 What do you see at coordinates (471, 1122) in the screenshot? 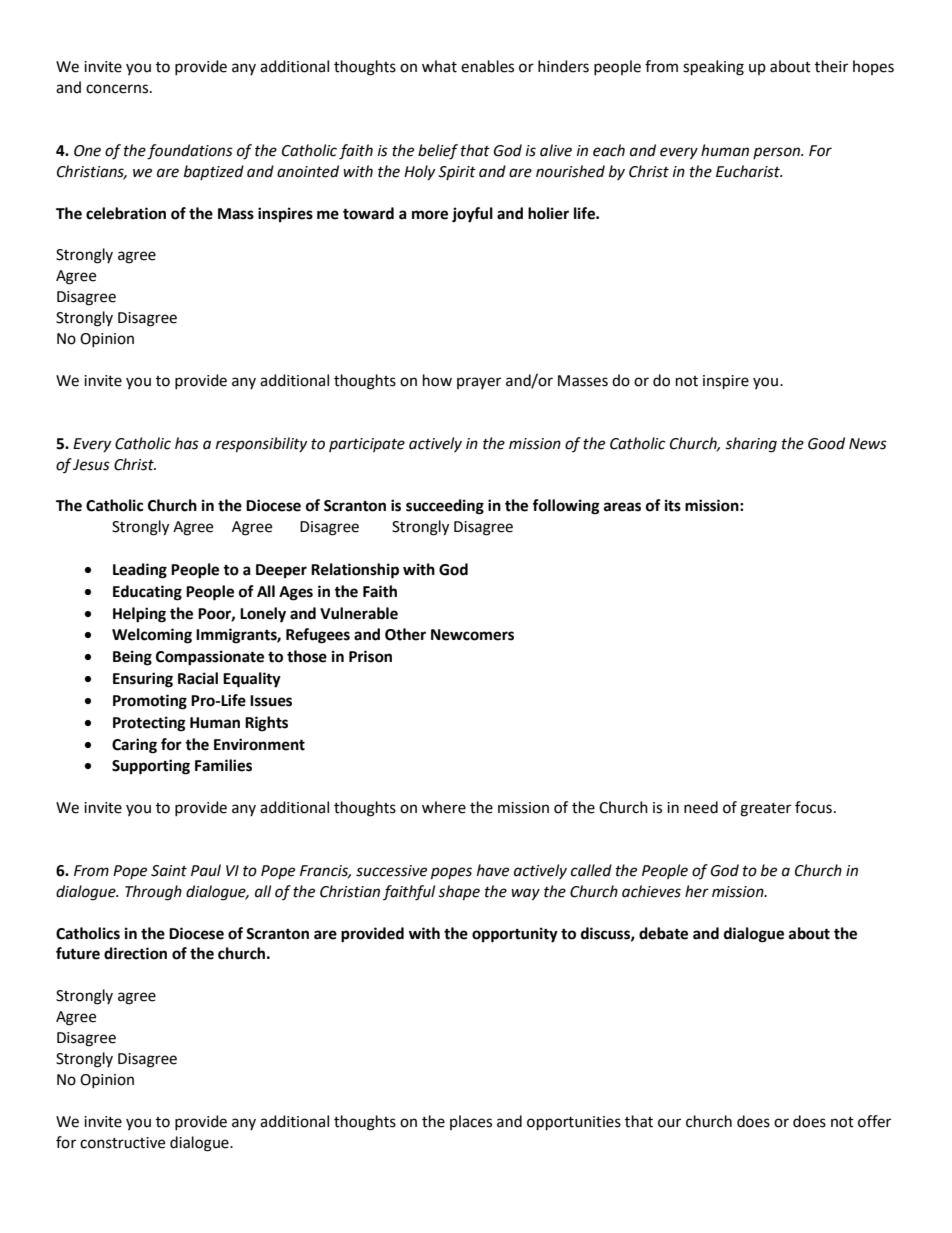
I see `places` at bounding box center [471, 1122].
